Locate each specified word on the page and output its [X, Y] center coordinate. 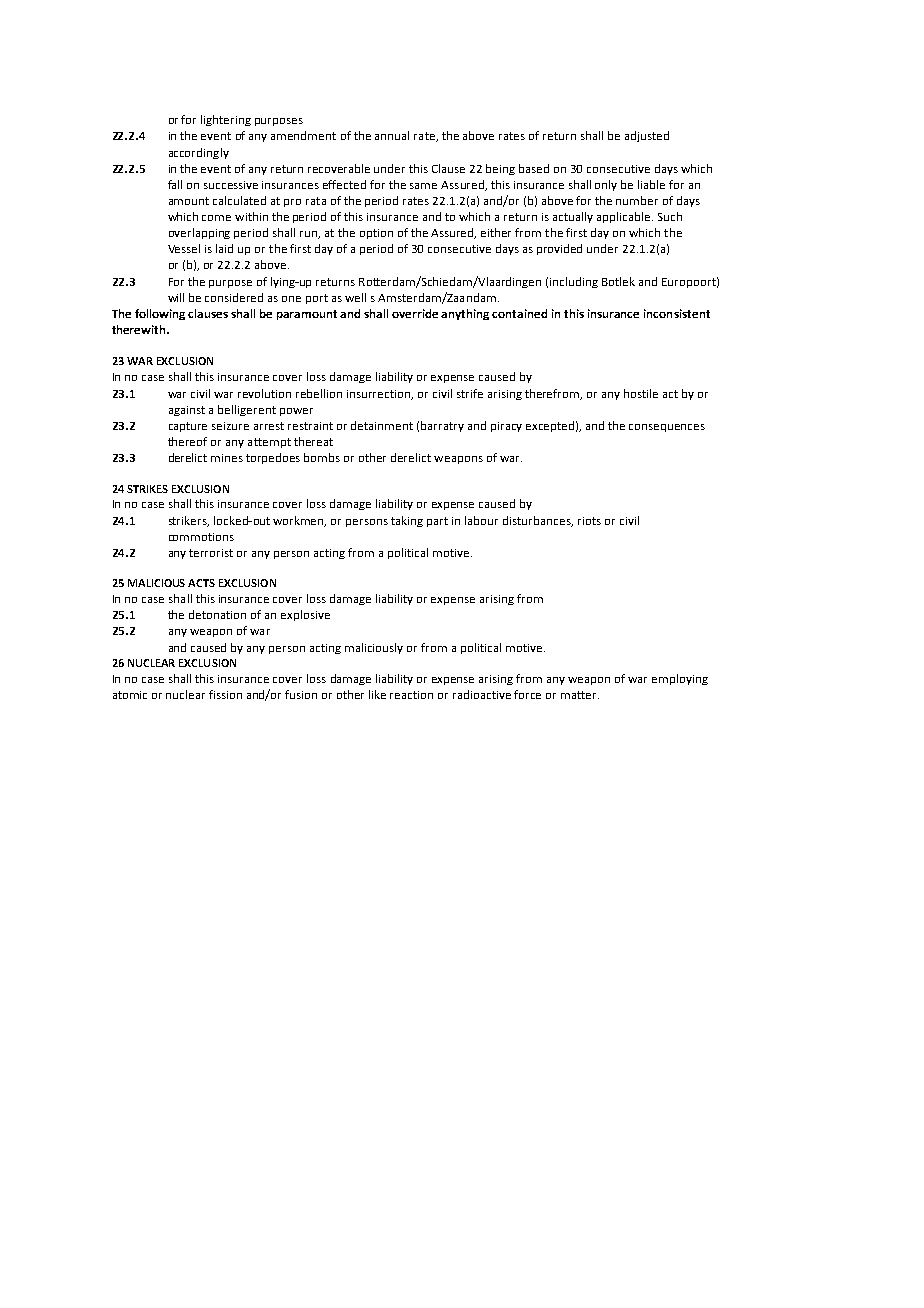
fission [225, 694]
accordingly [199, 153]
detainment [382, 425]
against [187, 411]
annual [392, 135]
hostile [641, 393]
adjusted [647, 136]
